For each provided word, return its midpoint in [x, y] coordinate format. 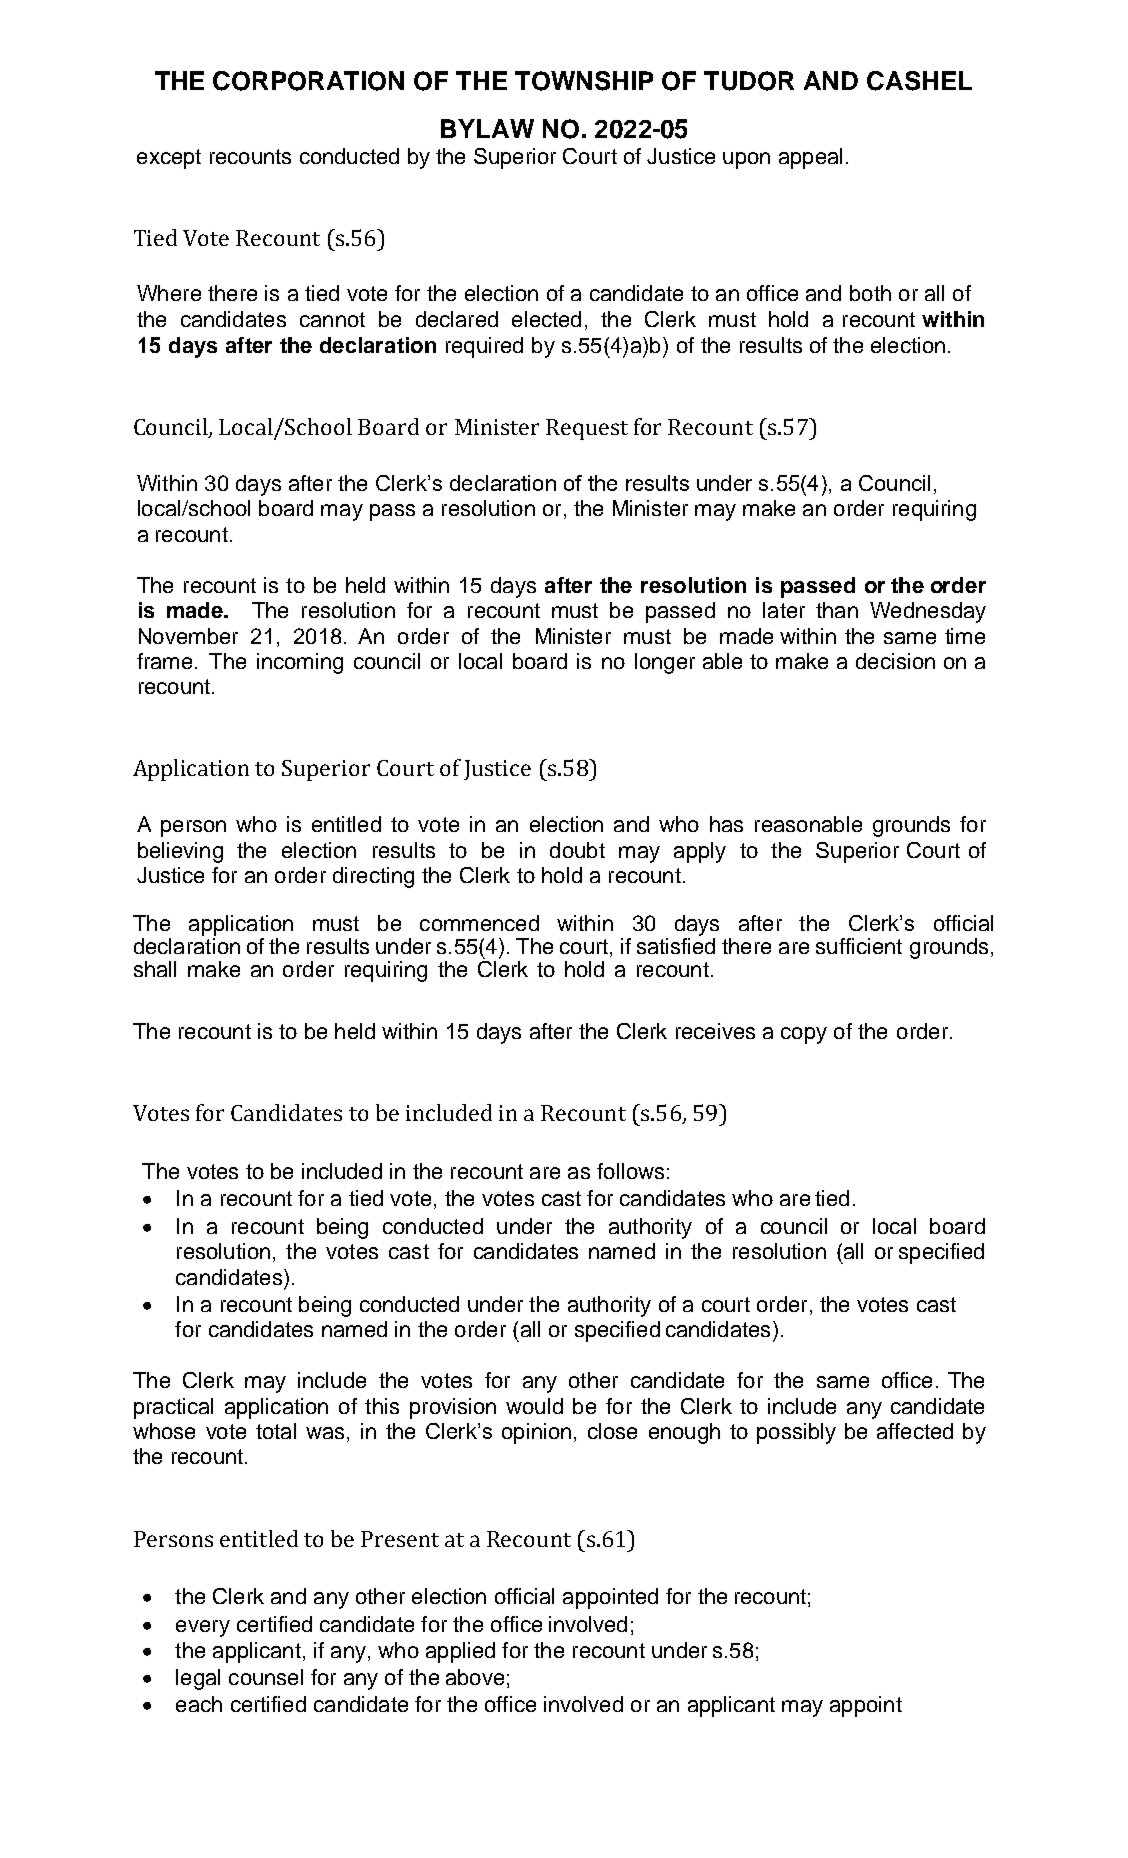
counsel [266, 1677]
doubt [577, 850]
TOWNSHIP [584, 81]
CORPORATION [308, 81]
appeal [810, 158]
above [475, 1677]
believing [180, 852]
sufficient [859, 946]
